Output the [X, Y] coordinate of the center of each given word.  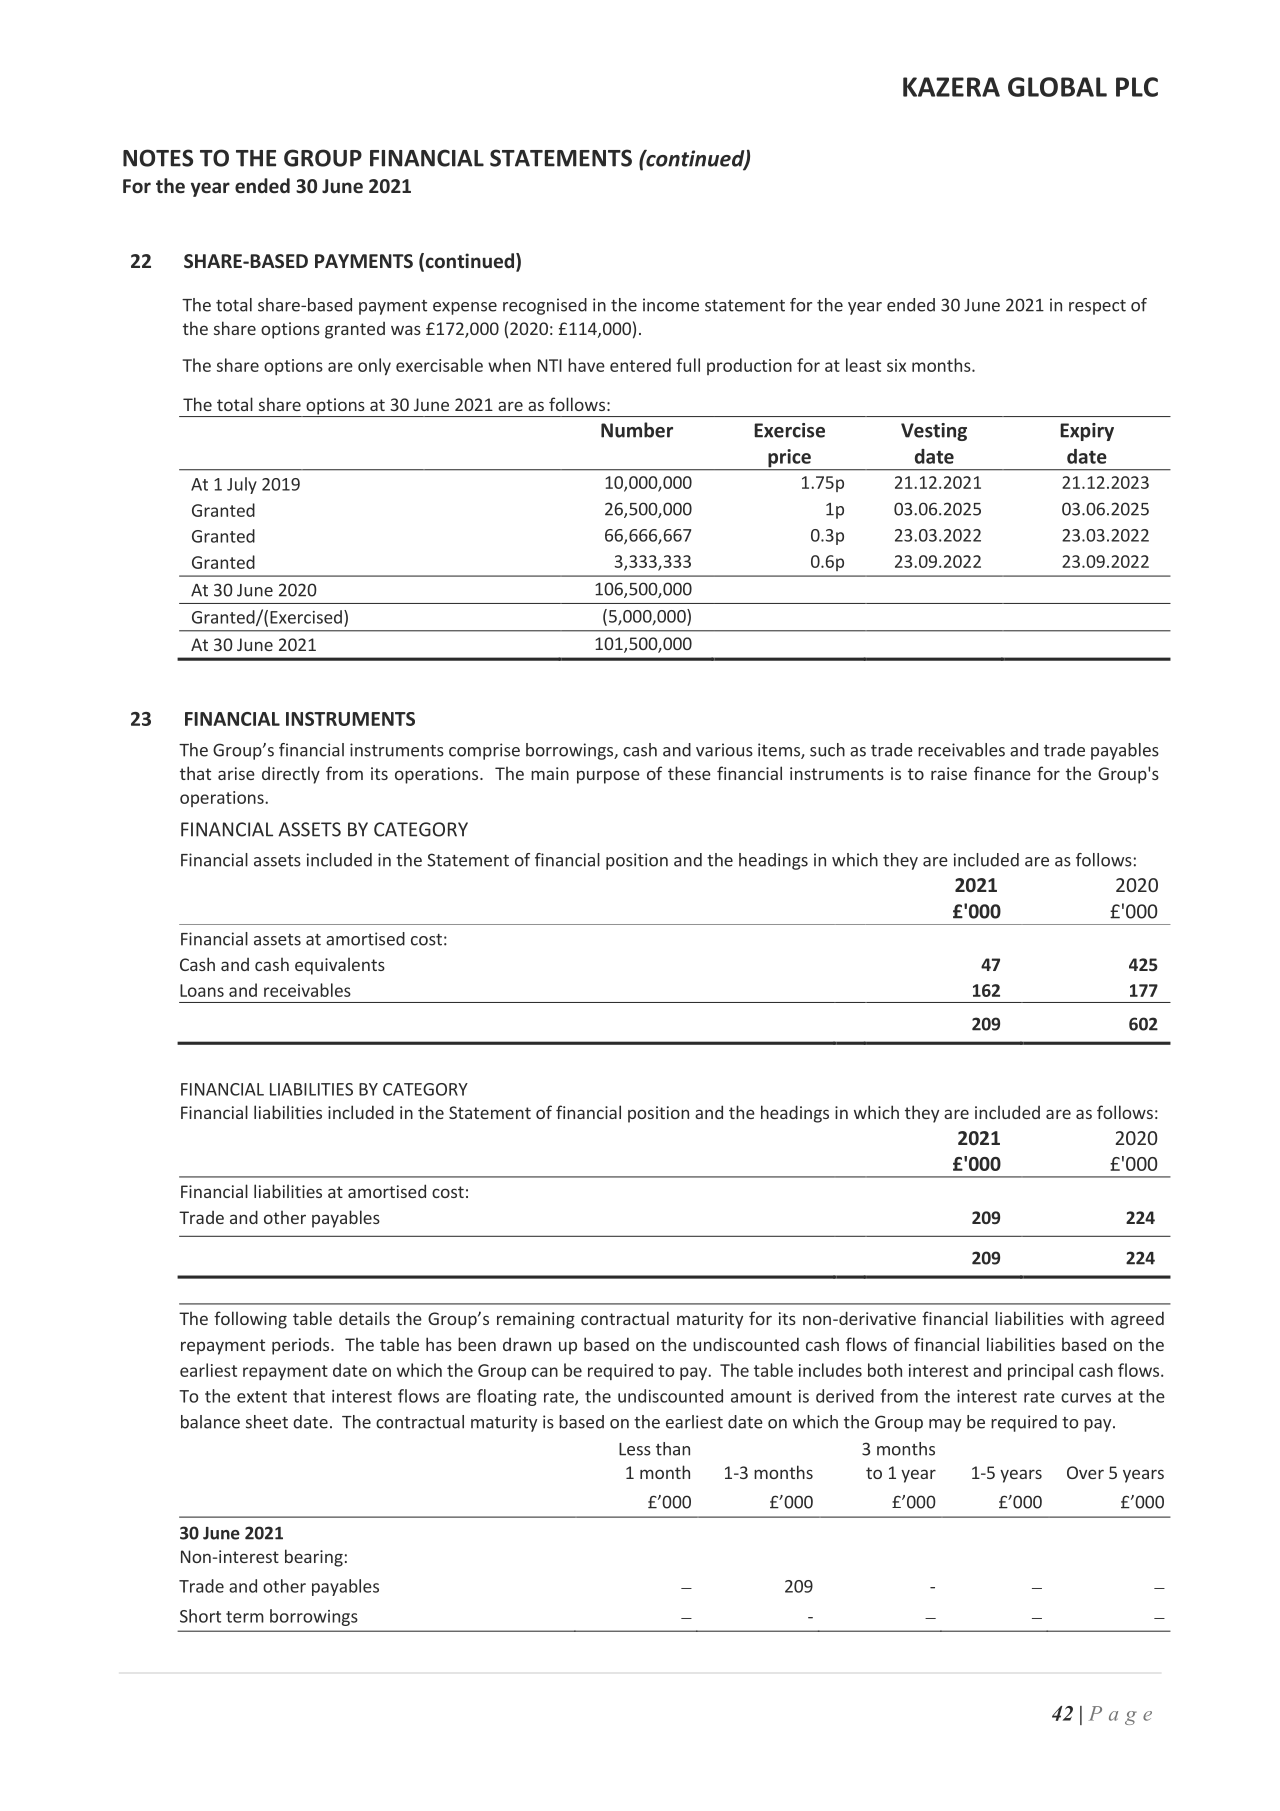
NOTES [158, 158]
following [250, 1320]
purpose [608, 777]
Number [637, 430]
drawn [527, 1344]
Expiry [1087, 432]
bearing [314, 1558]
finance [1002, 773]
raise [949, 773]
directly [291, 775]
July [242, 485]
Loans [202, 990]
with [1087, 1318]
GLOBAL [1057, 87]
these [689, 773]
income [671, 305]
